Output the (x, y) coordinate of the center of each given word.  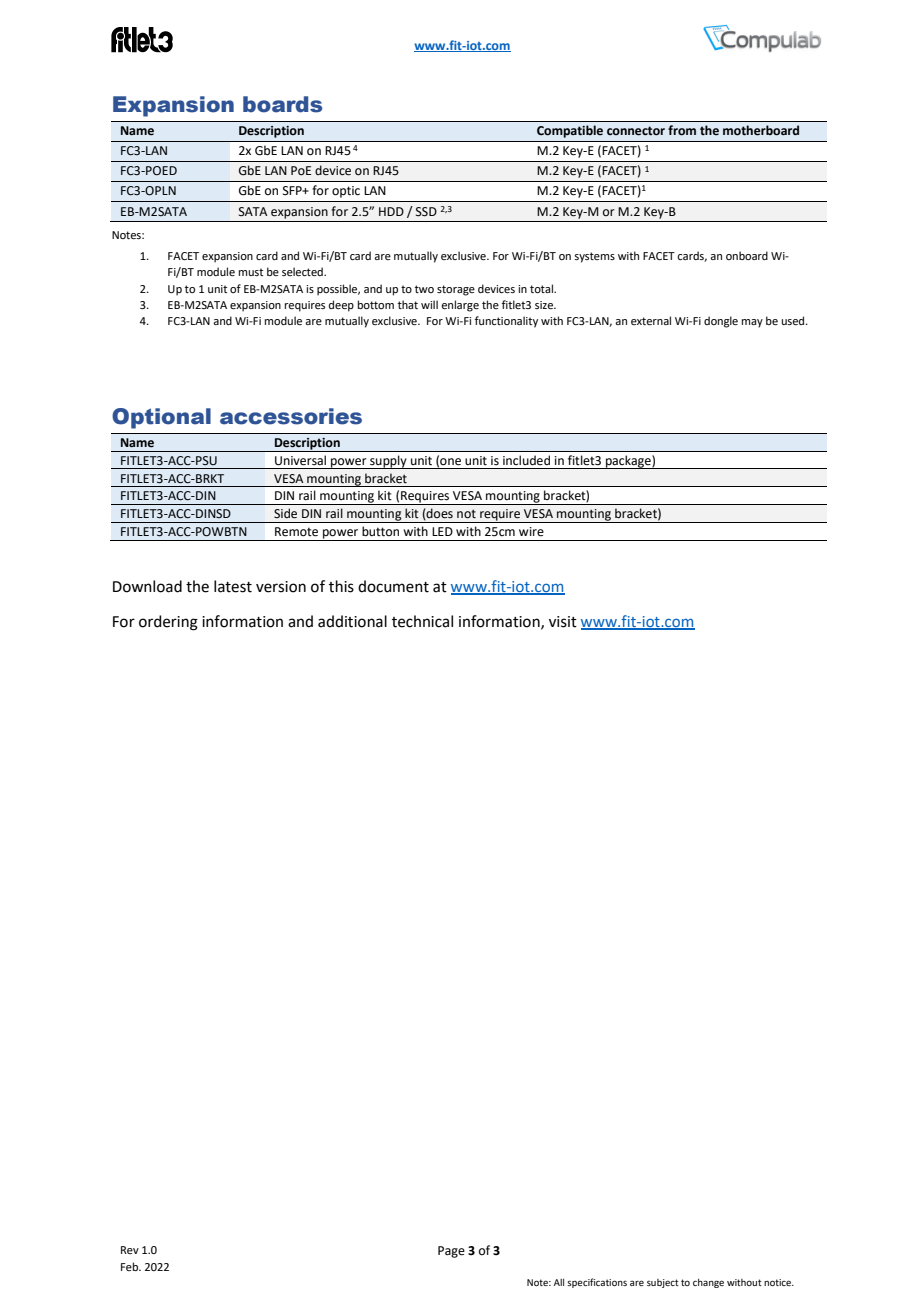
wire (531, 532)
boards (282, 104)
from (682, 130)
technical (422, 621)
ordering (168, 623)
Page (451, 1252)
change (708, 1283)
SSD (426, 212)
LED (442, 531)
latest (233, 586)
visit (563, 622)
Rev (130, 1250)
